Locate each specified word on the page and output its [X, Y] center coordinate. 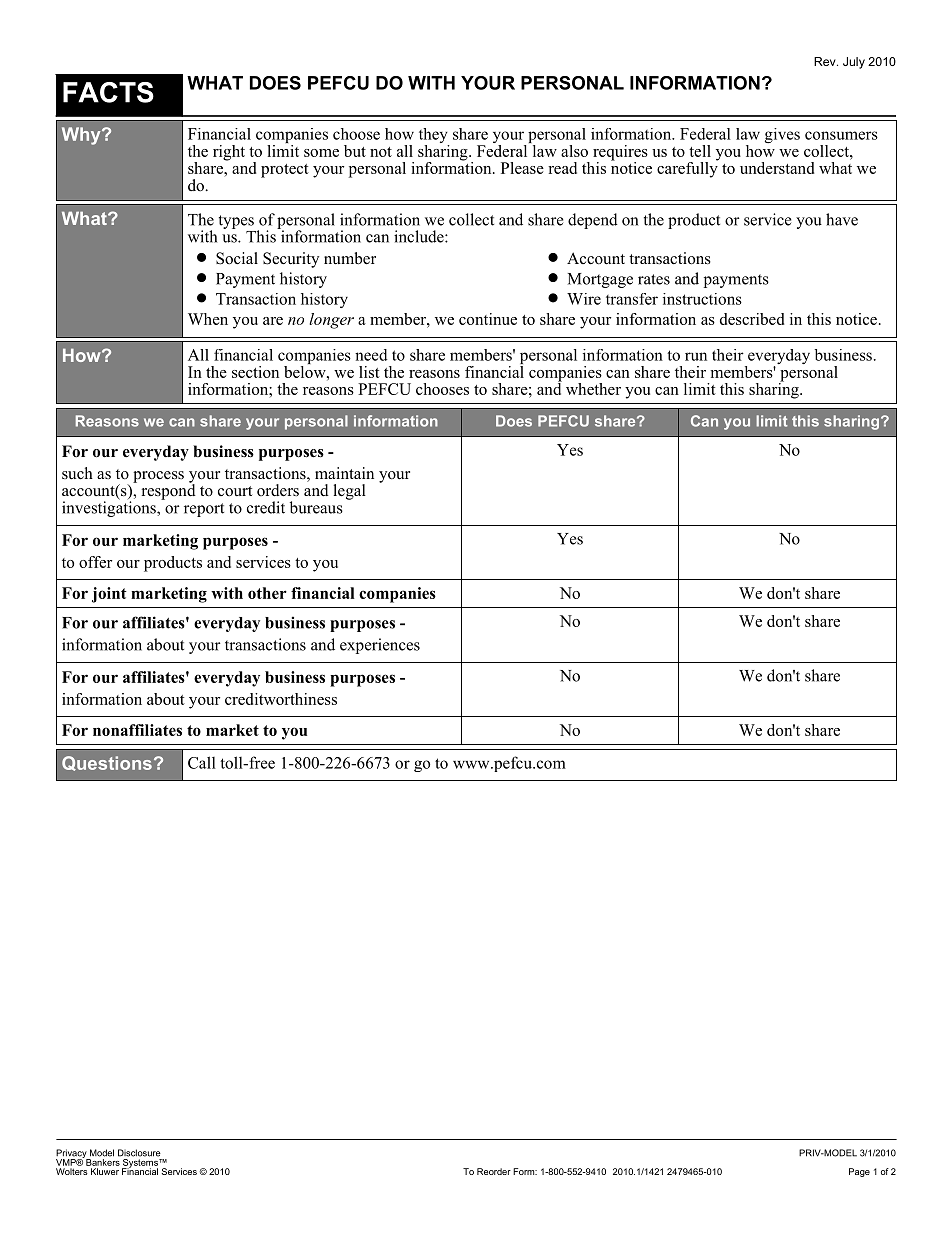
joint [109, 595]
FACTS [108, 92]
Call [202, 762]
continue [488, 319]
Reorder [494, 1171]
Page [859, 1172]
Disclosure [139, 1153]
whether [593, 389]
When [208, 319]
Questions [107, 763]
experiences [380, 646]
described [752, 319]
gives [782, 135]
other [267, 593]
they [434, 137]
